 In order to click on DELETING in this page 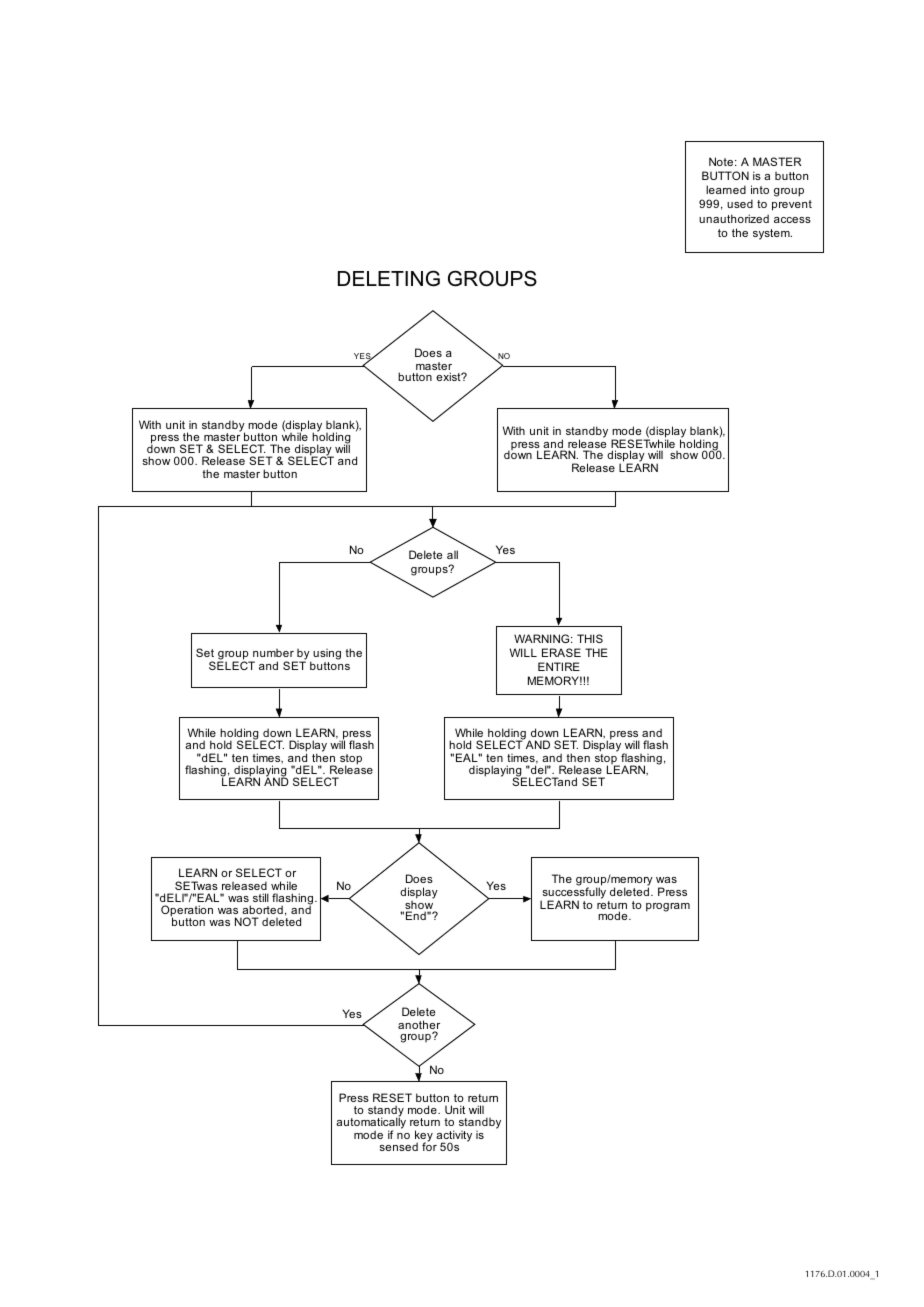, I will do `click(389, 278)`.
